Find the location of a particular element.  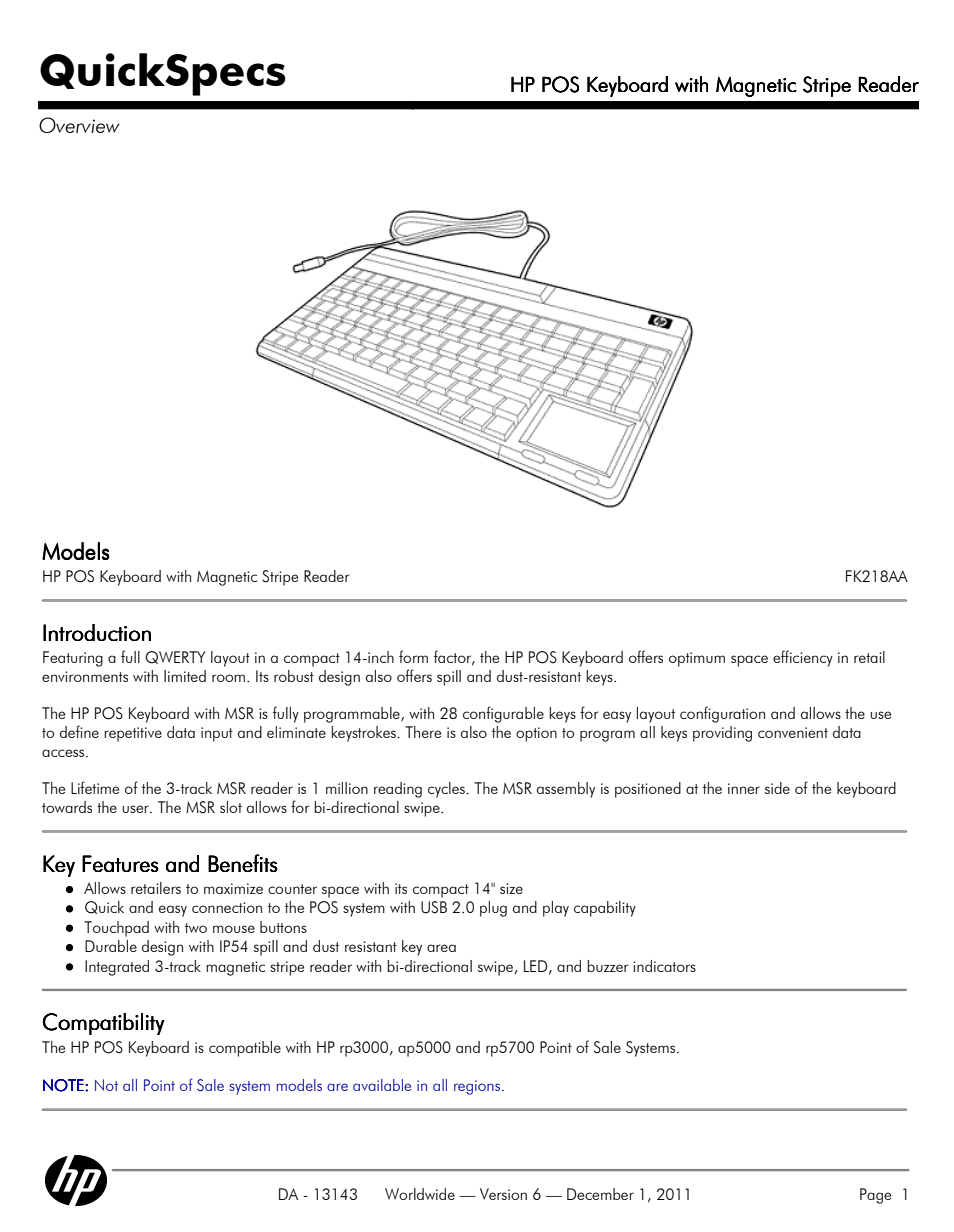

two is located at coordinates (196, 928).
